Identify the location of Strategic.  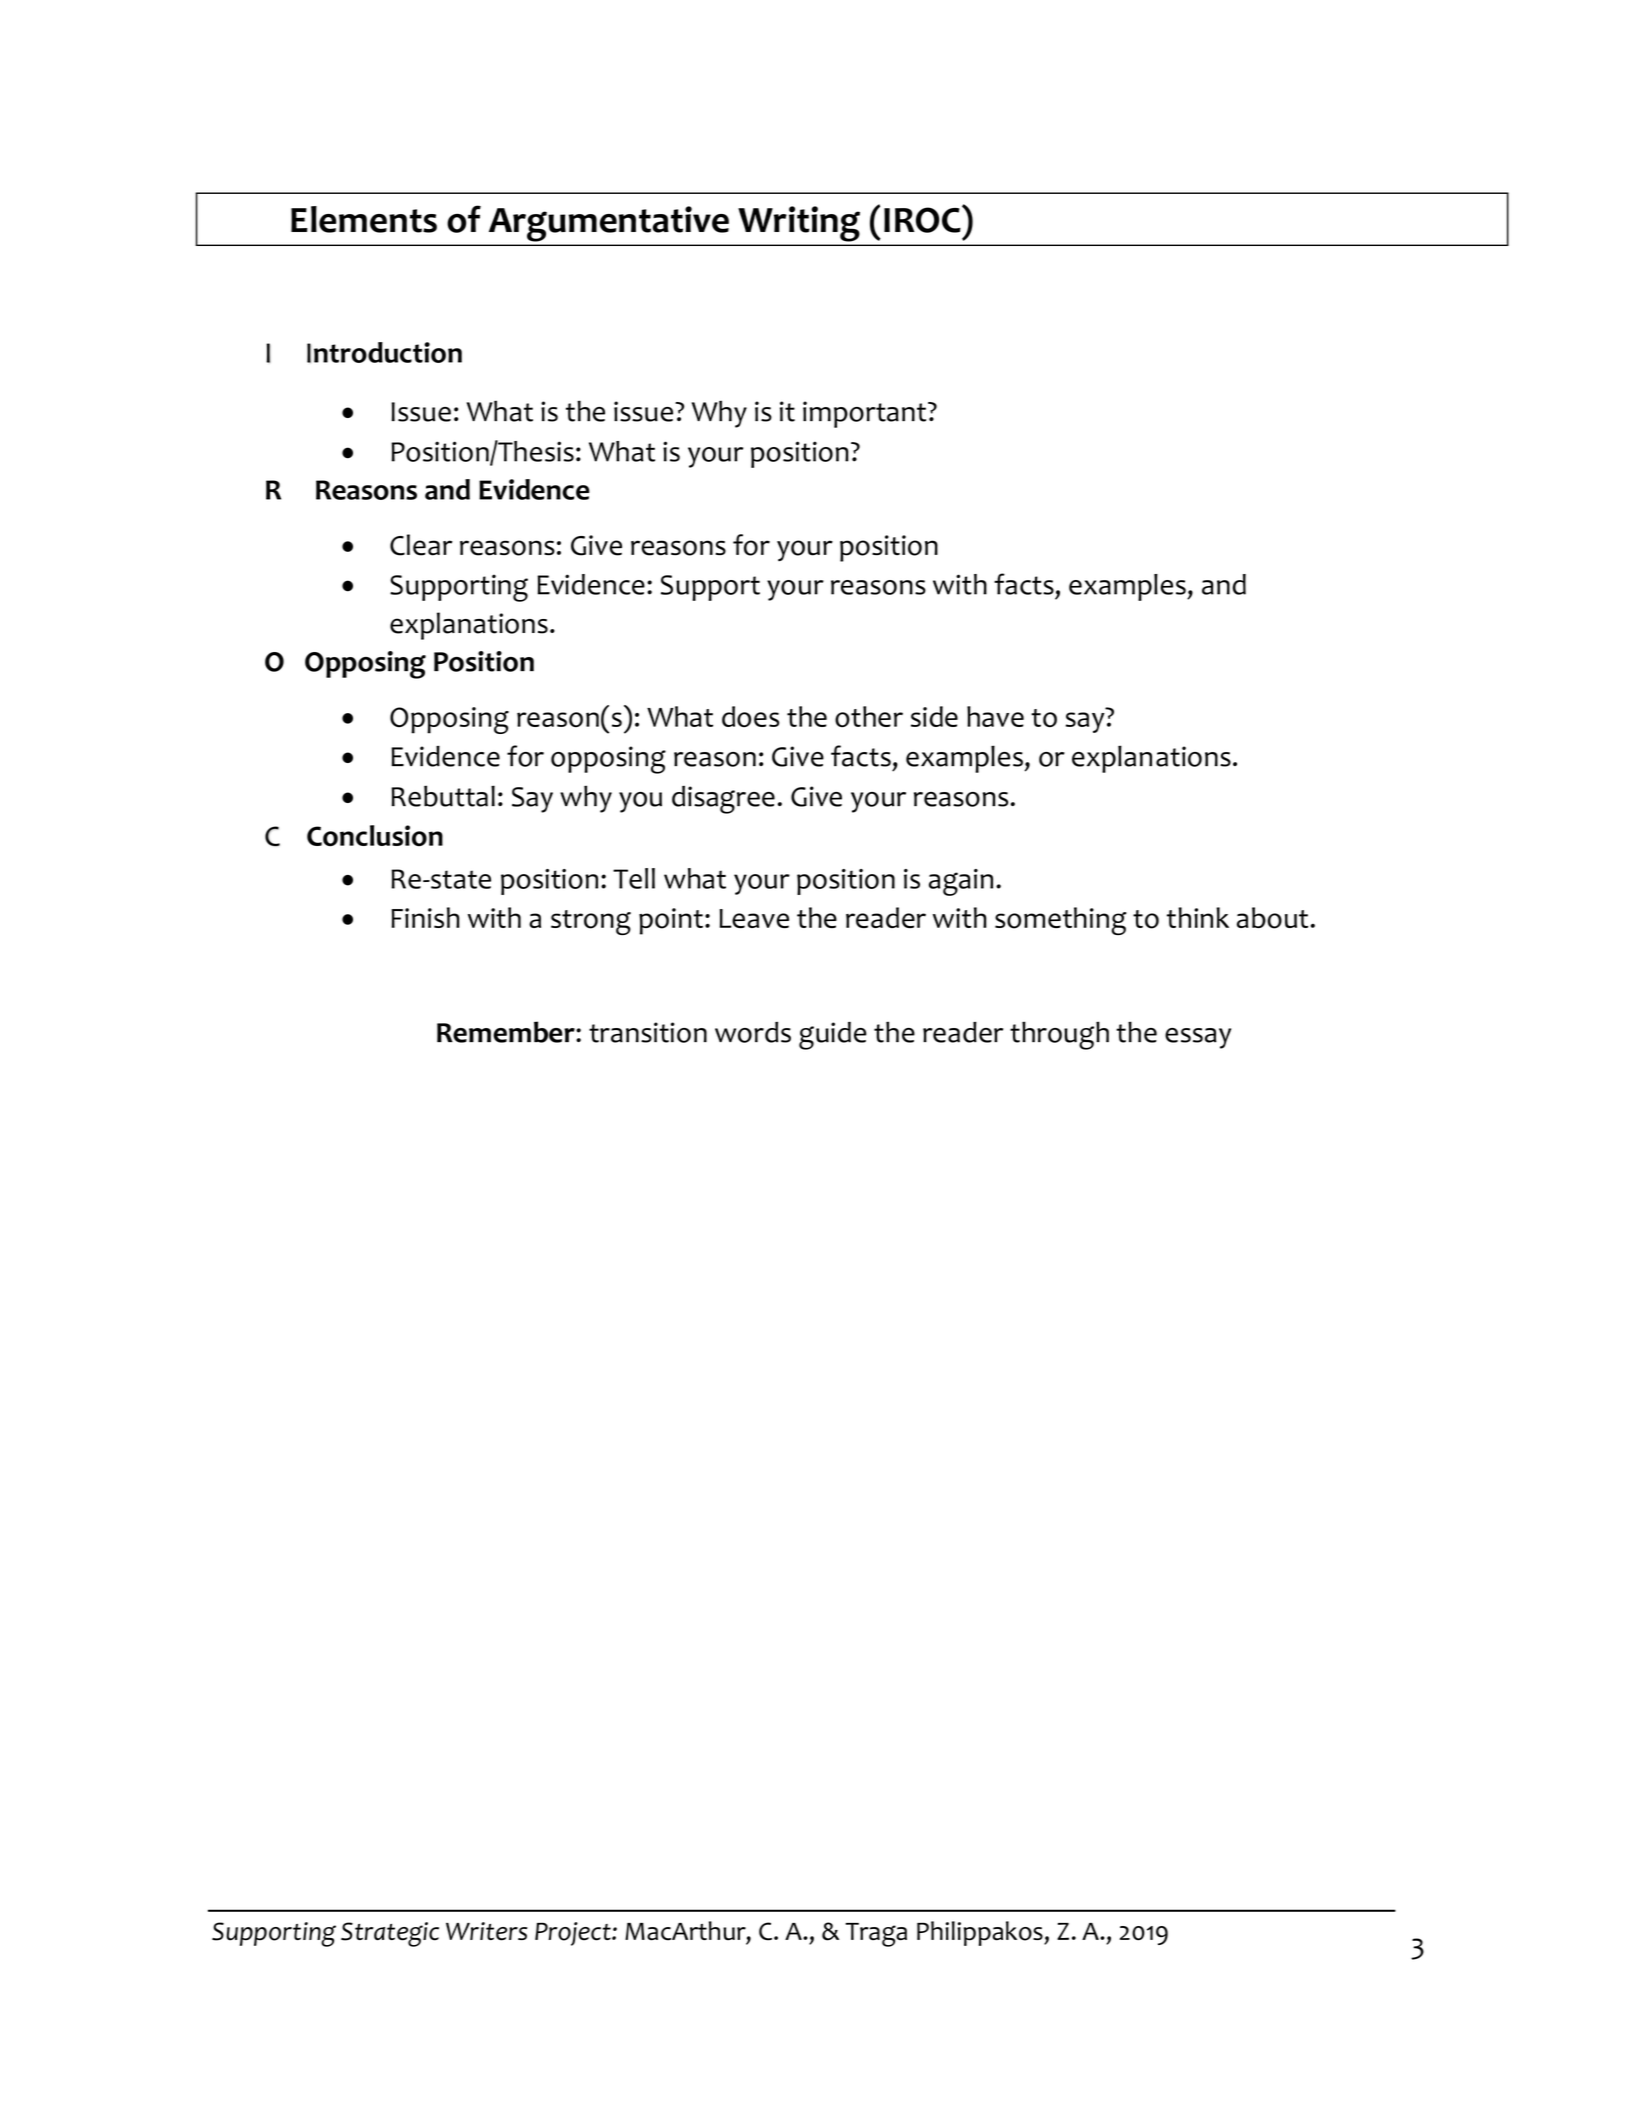
(390, 1934).
